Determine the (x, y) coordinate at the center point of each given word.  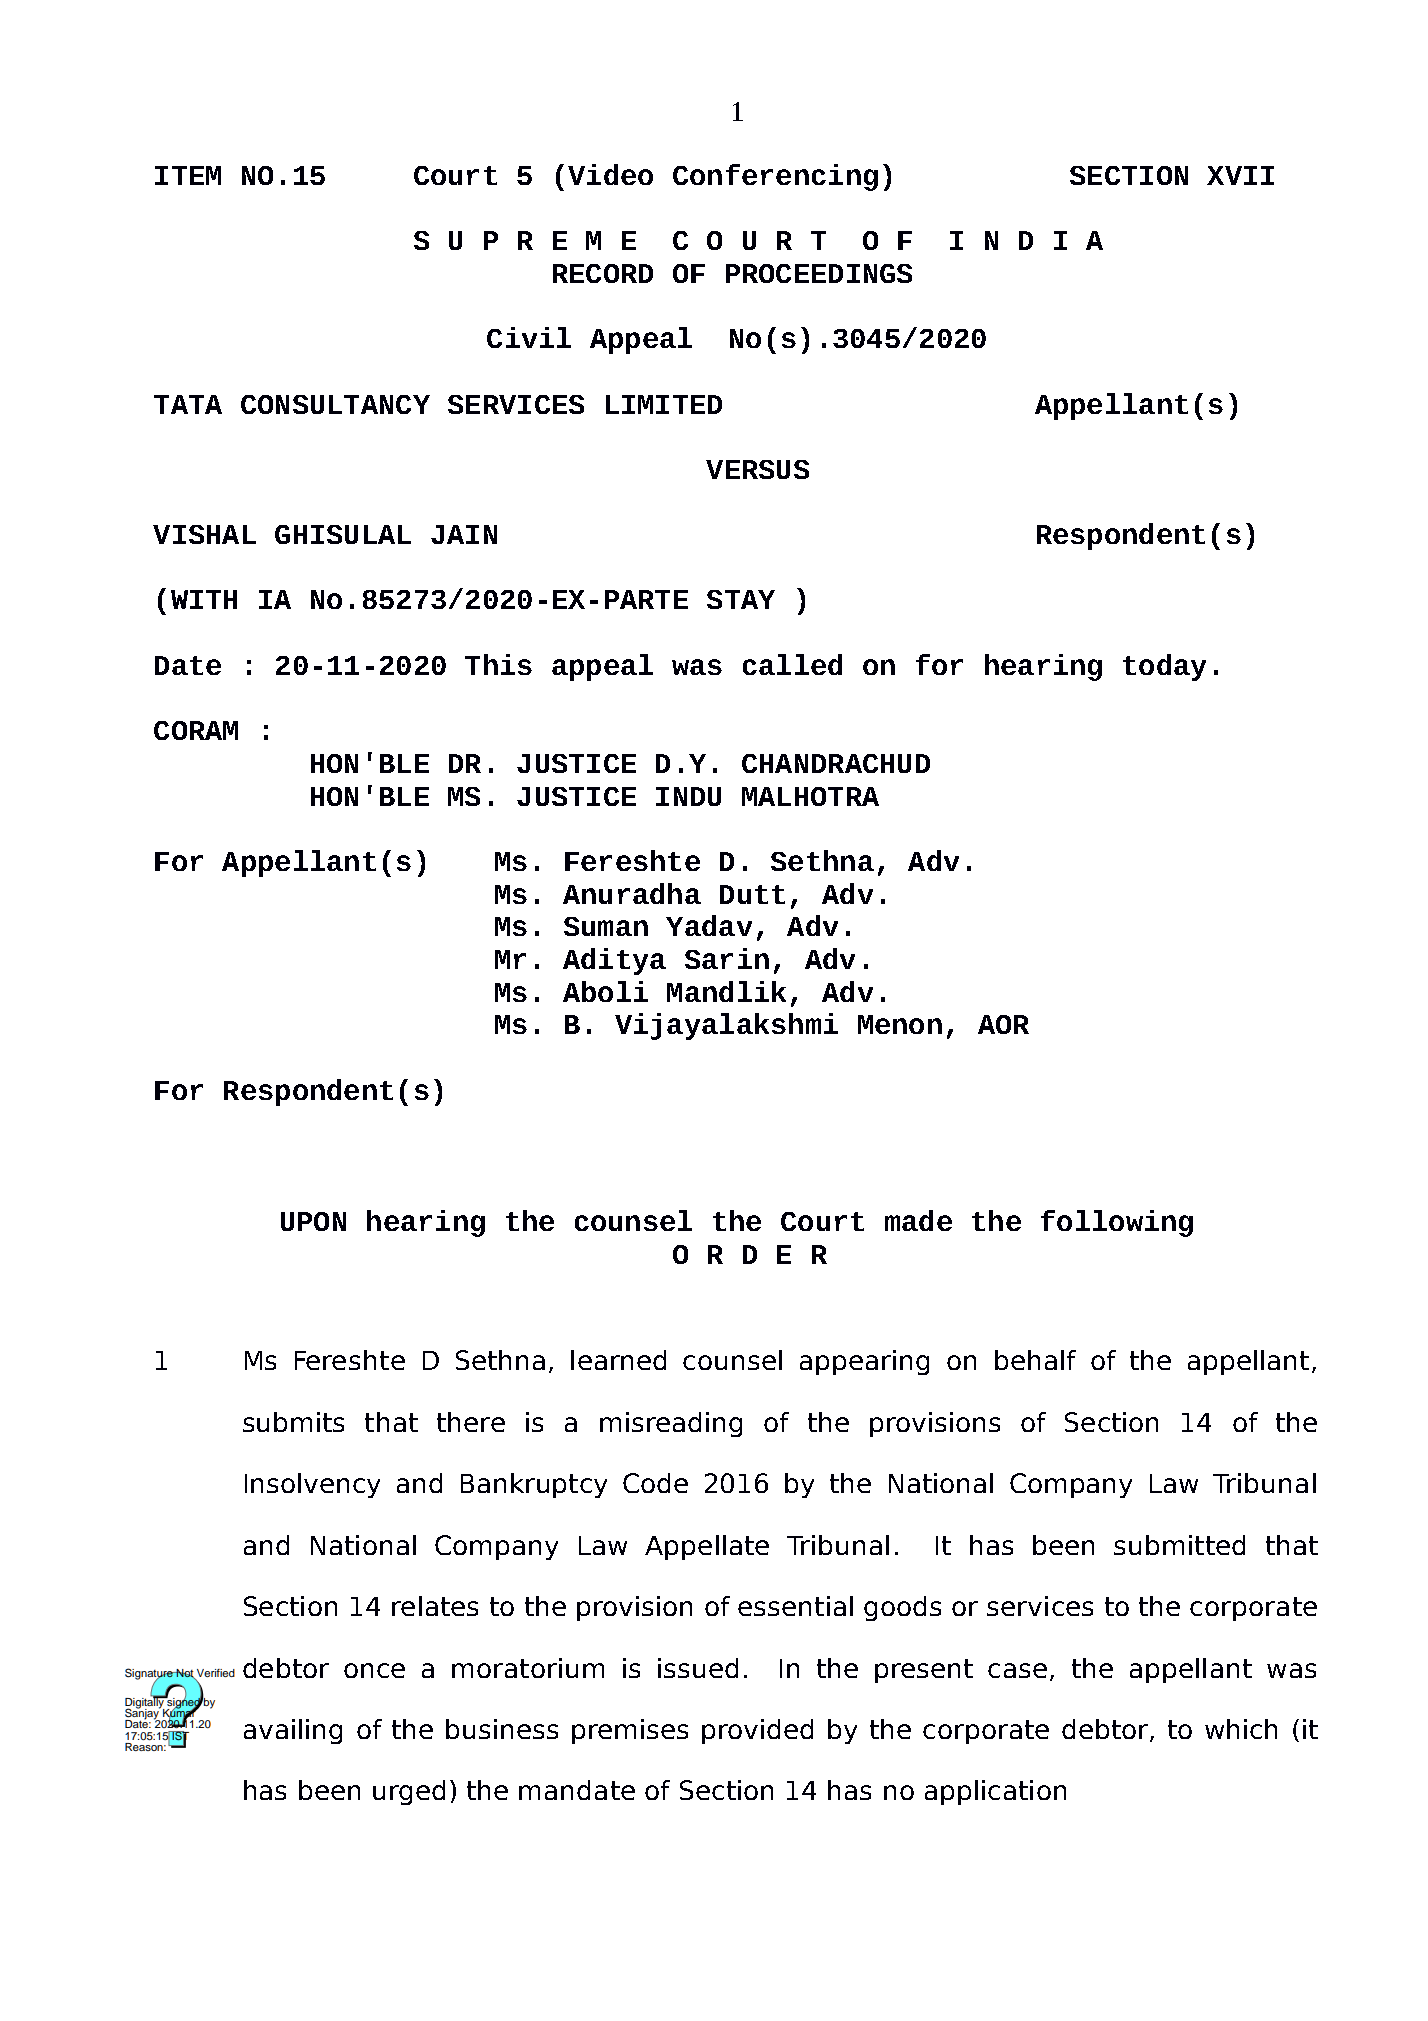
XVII (1240, 175)
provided (757, 1731)
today (1164, 667)
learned (618, 1360)
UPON (313, 1221)
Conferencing (775, 177)
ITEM (188, 175)
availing (293, 1731)
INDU (688, 796)
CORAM (196, 730)
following (1117, 1223)
